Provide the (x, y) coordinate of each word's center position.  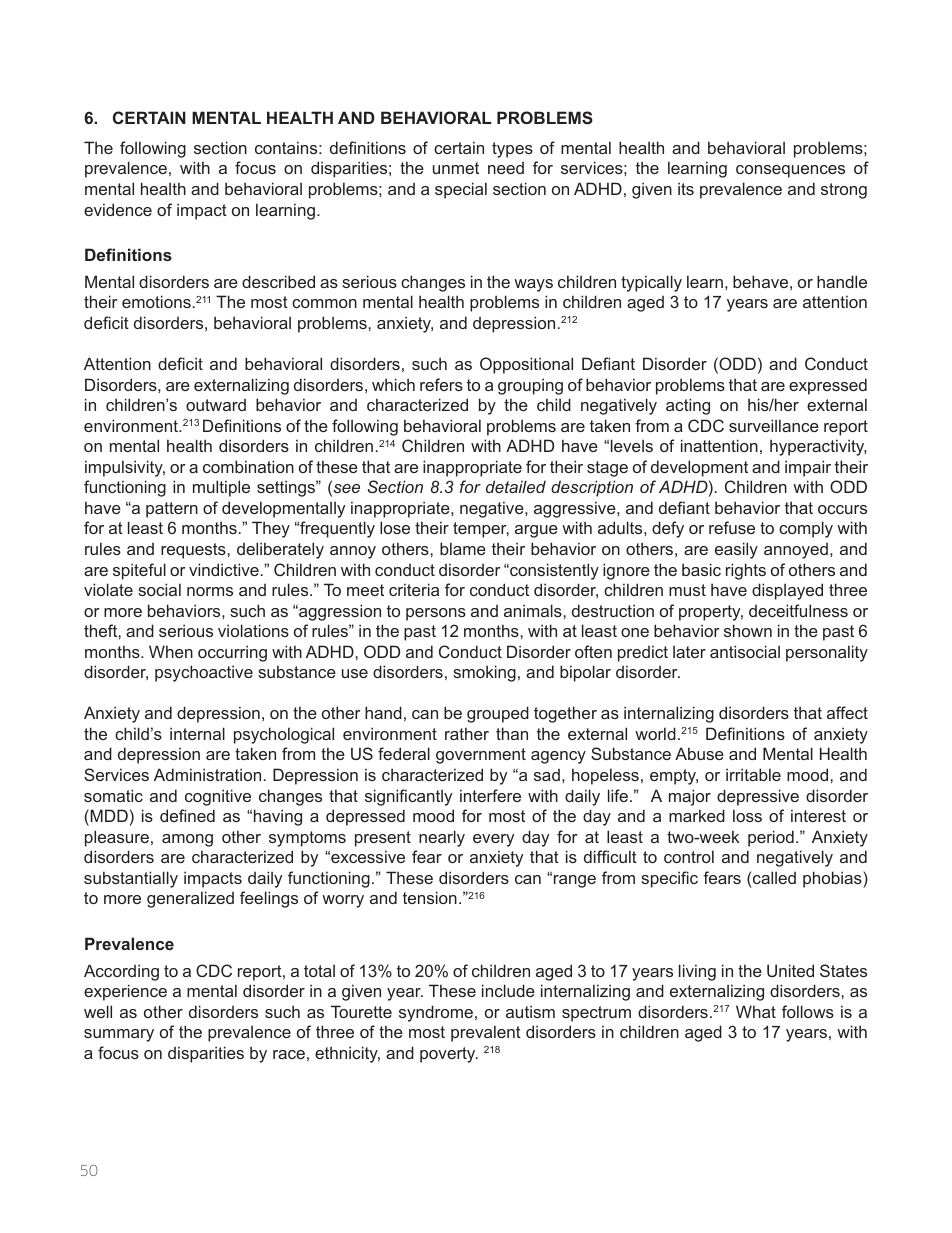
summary (119, 1035)
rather (467, 733)
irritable (753, 774)
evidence (118, 209)
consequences (790, 171)
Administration (207, 774)
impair (808, 468)
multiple (221, 488)
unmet (456, 168)
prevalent (486, 1033)
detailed (516, 486)
